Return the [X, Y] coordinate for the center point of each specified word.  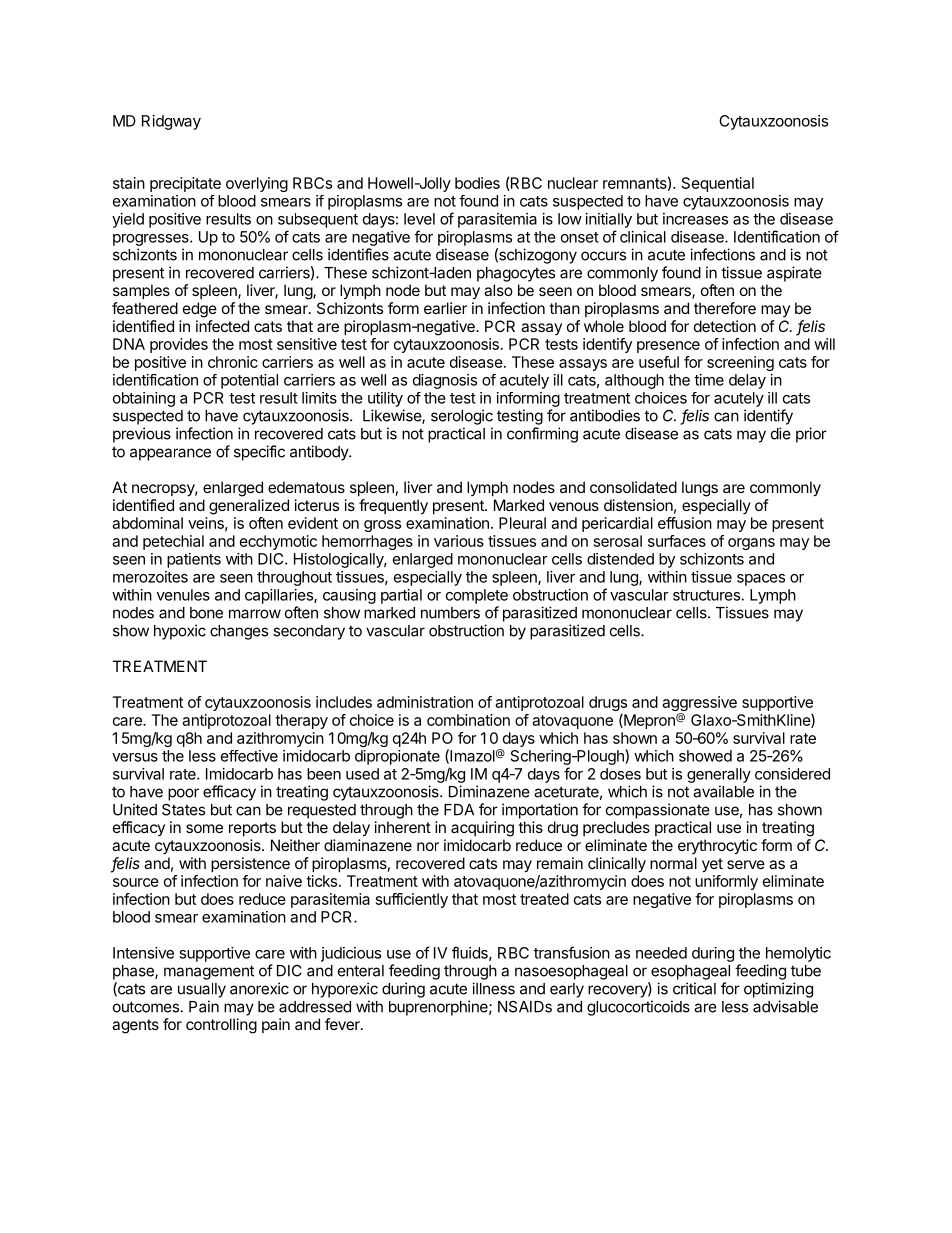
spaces [761, 580]
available [723, 791]
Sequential [718, 184]
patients [194, 560]
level [419, 219]
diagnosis [445, 381]
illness [493, 988]
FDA [459, 810]
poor [183, 794]
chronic [233, 362]
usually [202, 990]
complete [477, 596]
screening [740, 363]
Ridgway [171, 122]
